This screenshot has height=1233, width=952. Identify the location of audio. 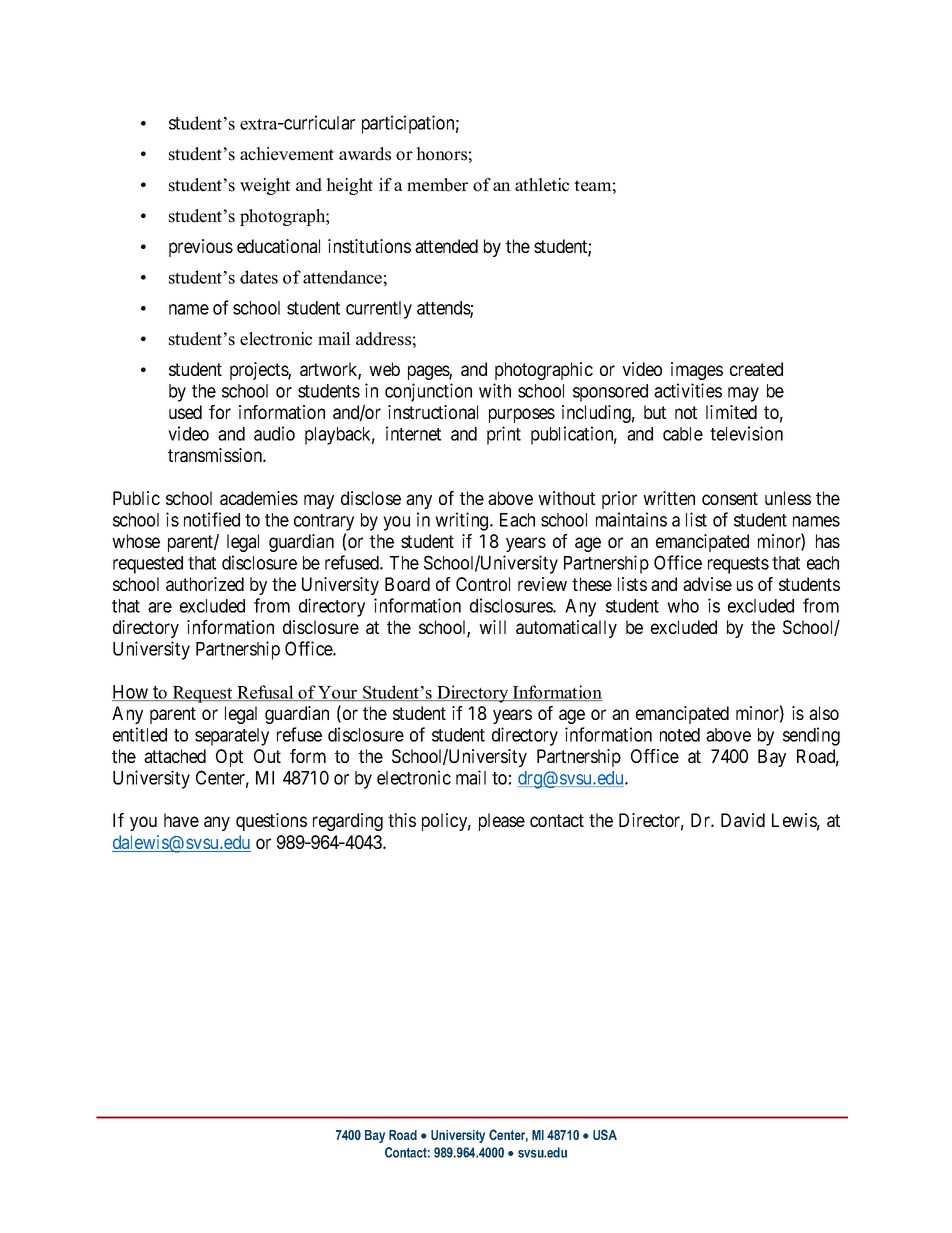
(274, 433).
